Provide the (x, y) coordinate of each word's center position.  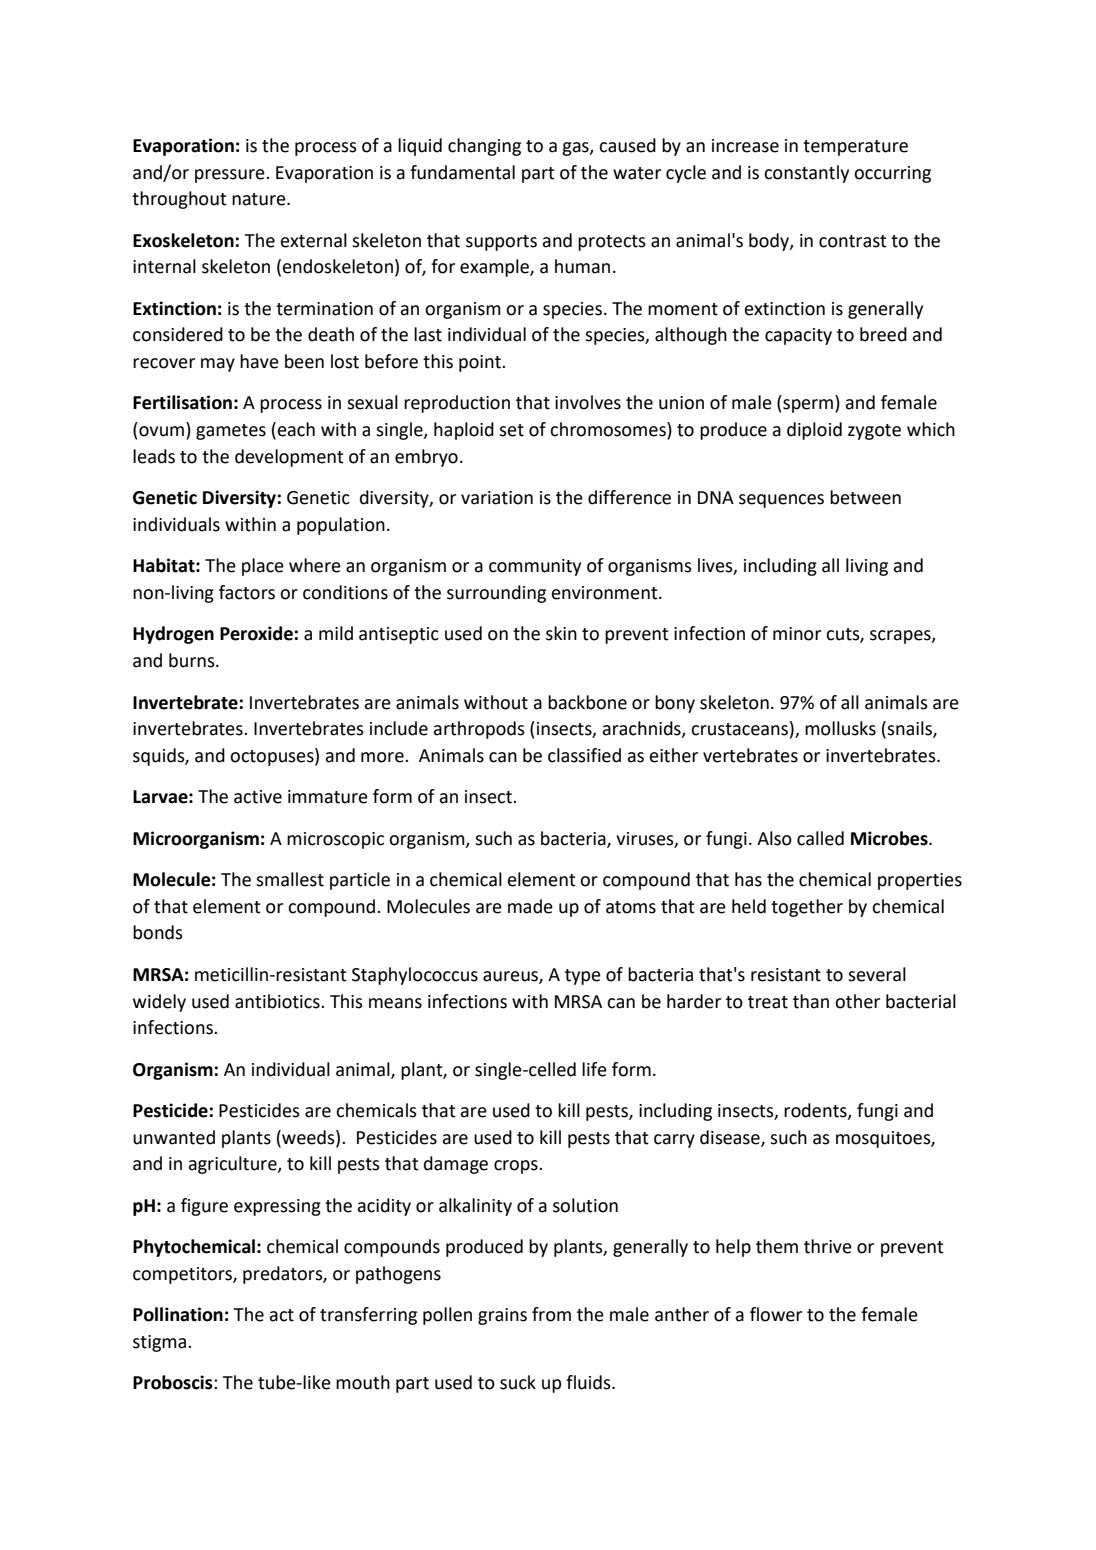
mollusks (840, 728)
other (857, 1001)
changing (484, 147)
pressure (231, 176)
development (289, 458)
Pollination (178, 1314)
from (551, 1314)
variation (497, 498)
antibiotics (278, 1001)
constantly (806, 174)
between (865, 497)
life (594, 1069)
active (258, 797)
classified (584, 755)
